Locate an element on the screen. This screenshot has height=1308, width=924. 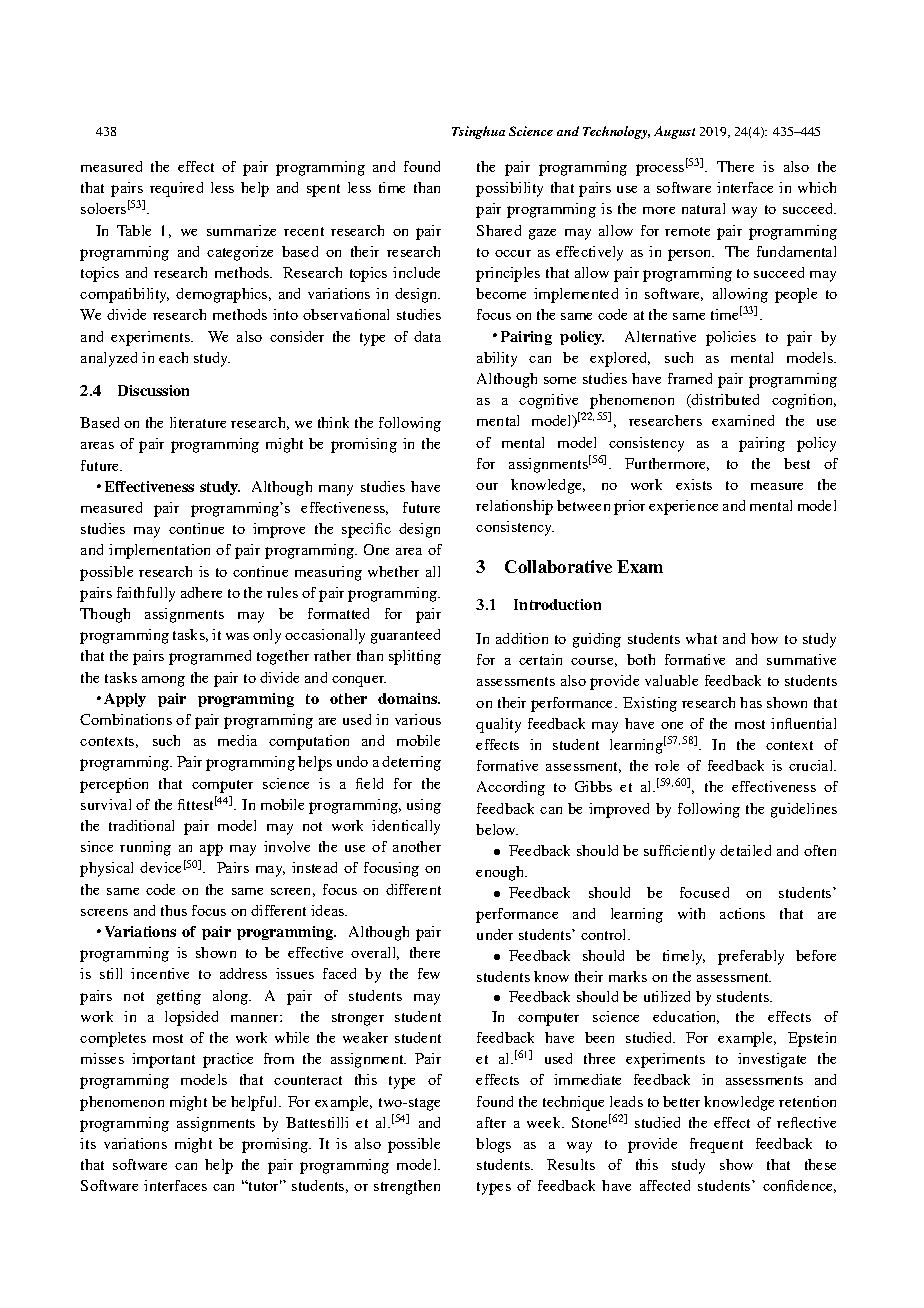
its is located at coordinates (88, 1143).
